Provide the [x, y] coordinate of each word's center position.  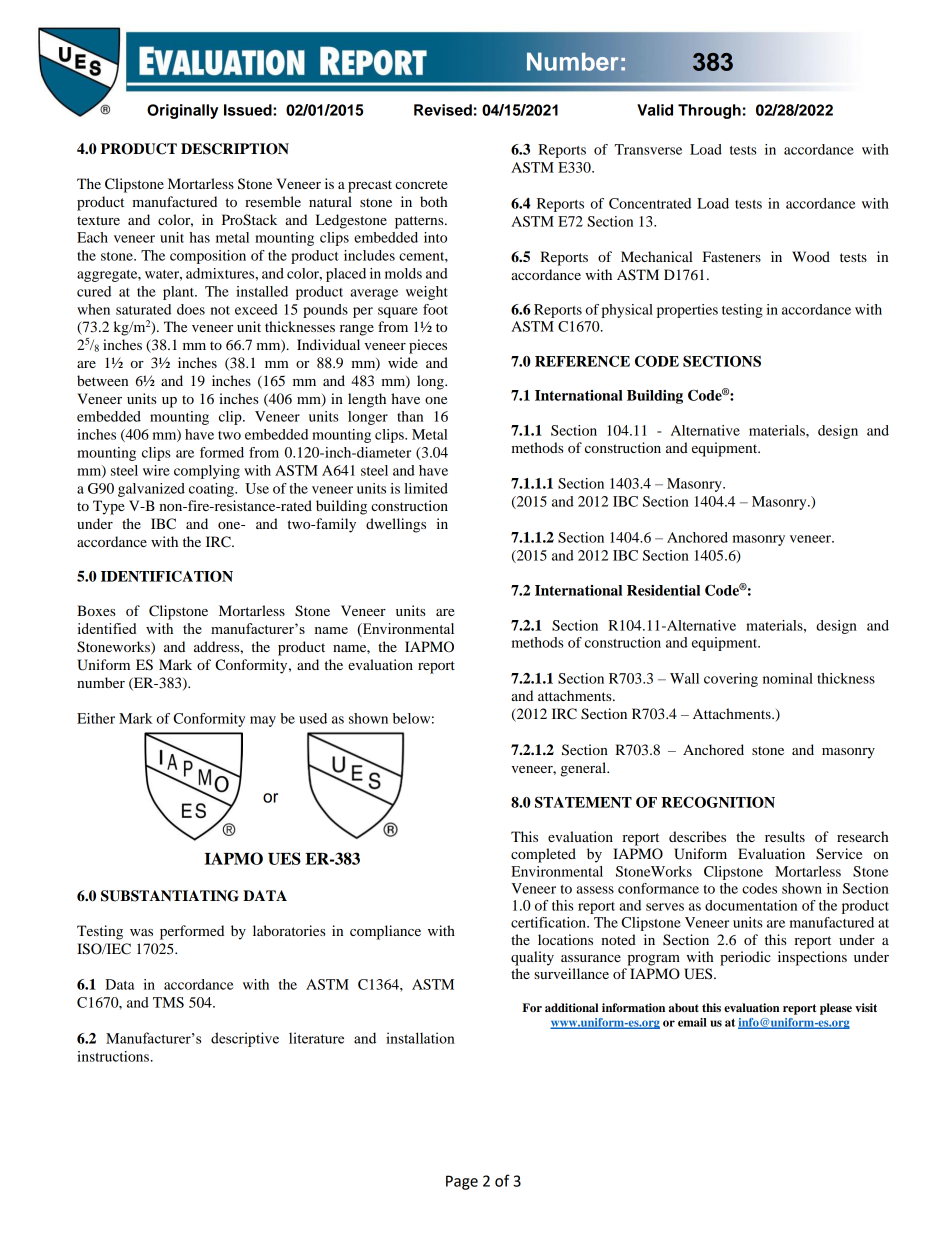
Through [709, 111]
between [102, 380]
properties [687, 311]
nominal [788, 678]
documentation [751, 905]
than [410, 416]
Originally [182, 111]
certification [549, 922]
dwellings [396, 525]
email [692, 1022]
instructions [114, 1056]
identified [107, 628]
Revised [443, 110]
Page [462, 1182]
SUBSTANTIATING [170, 896]
